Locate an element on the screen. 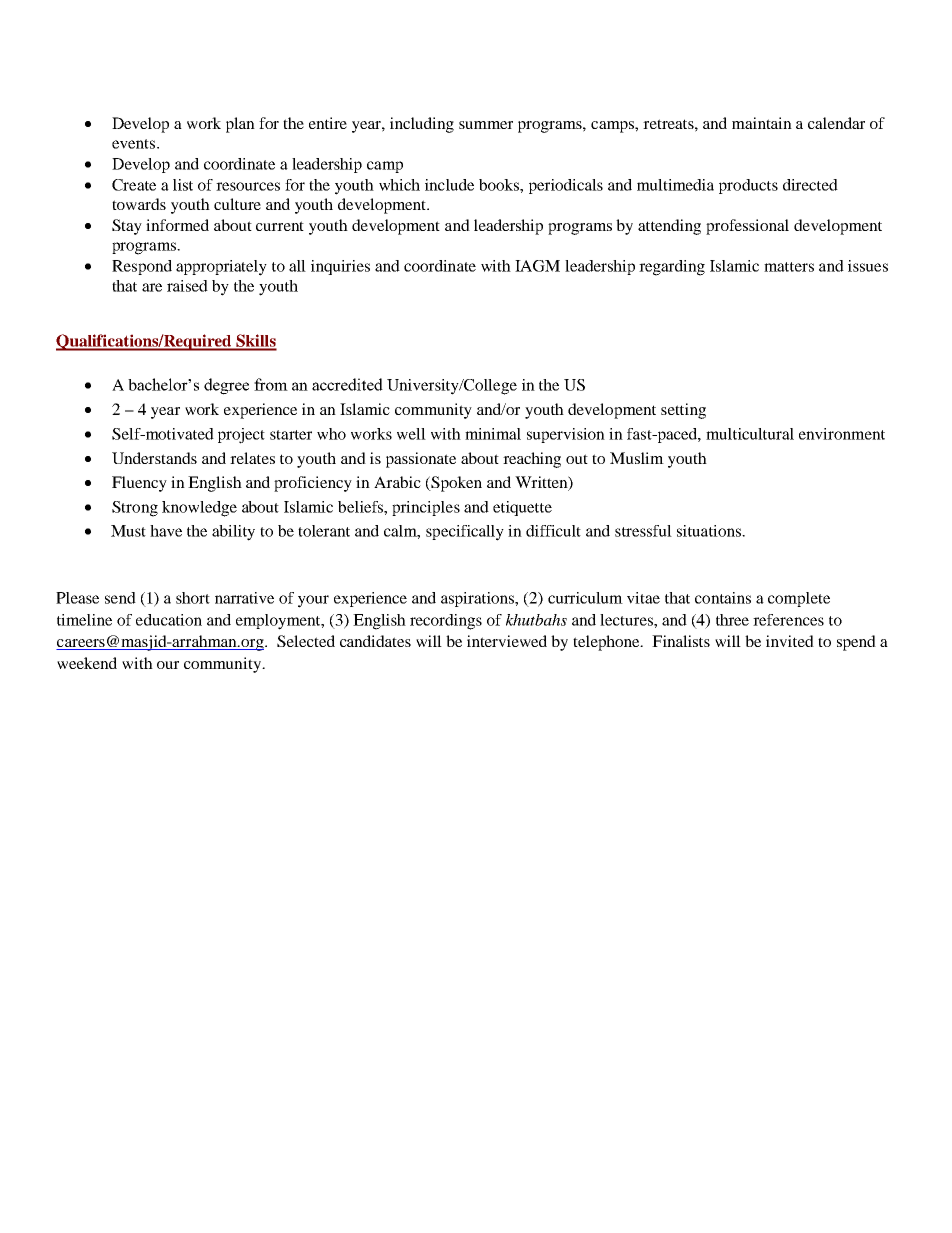  Respond is located at coordinates (142, 267).
